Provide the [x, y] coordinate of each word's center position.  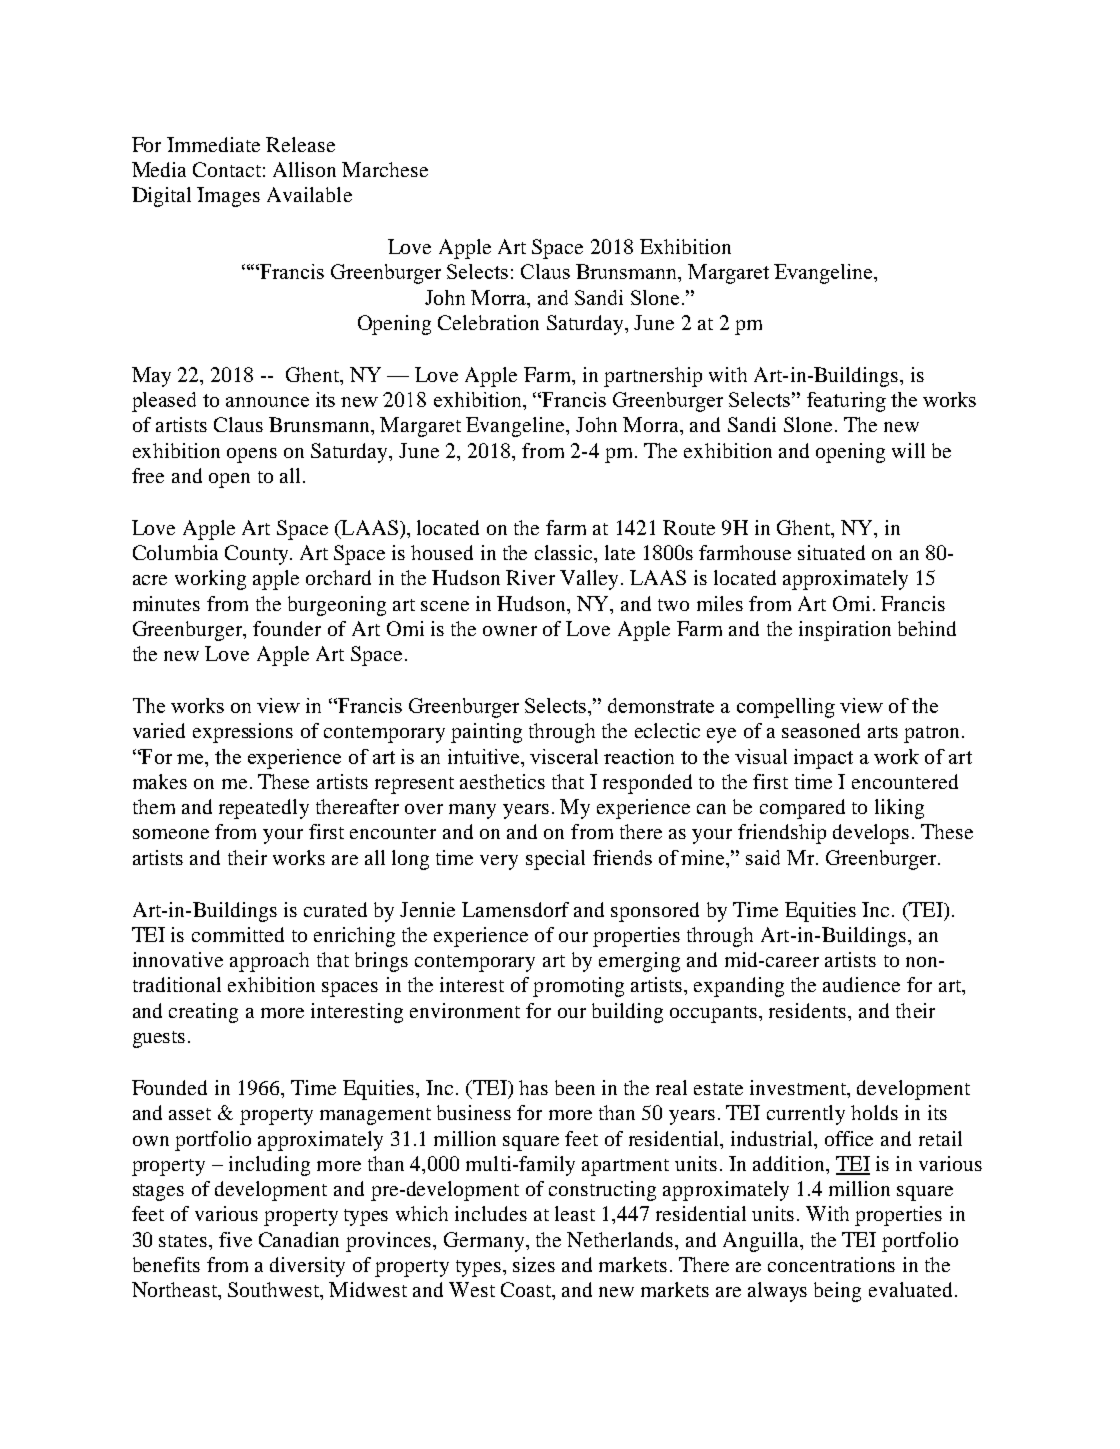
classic [565, 552]
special [555, 860]
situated [831, 552]
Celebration [488, 322]
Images [228, 197]
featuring [846, 402]
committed [238, 934]
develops [871, 834]
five [235, 1239]
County [258, 555]
